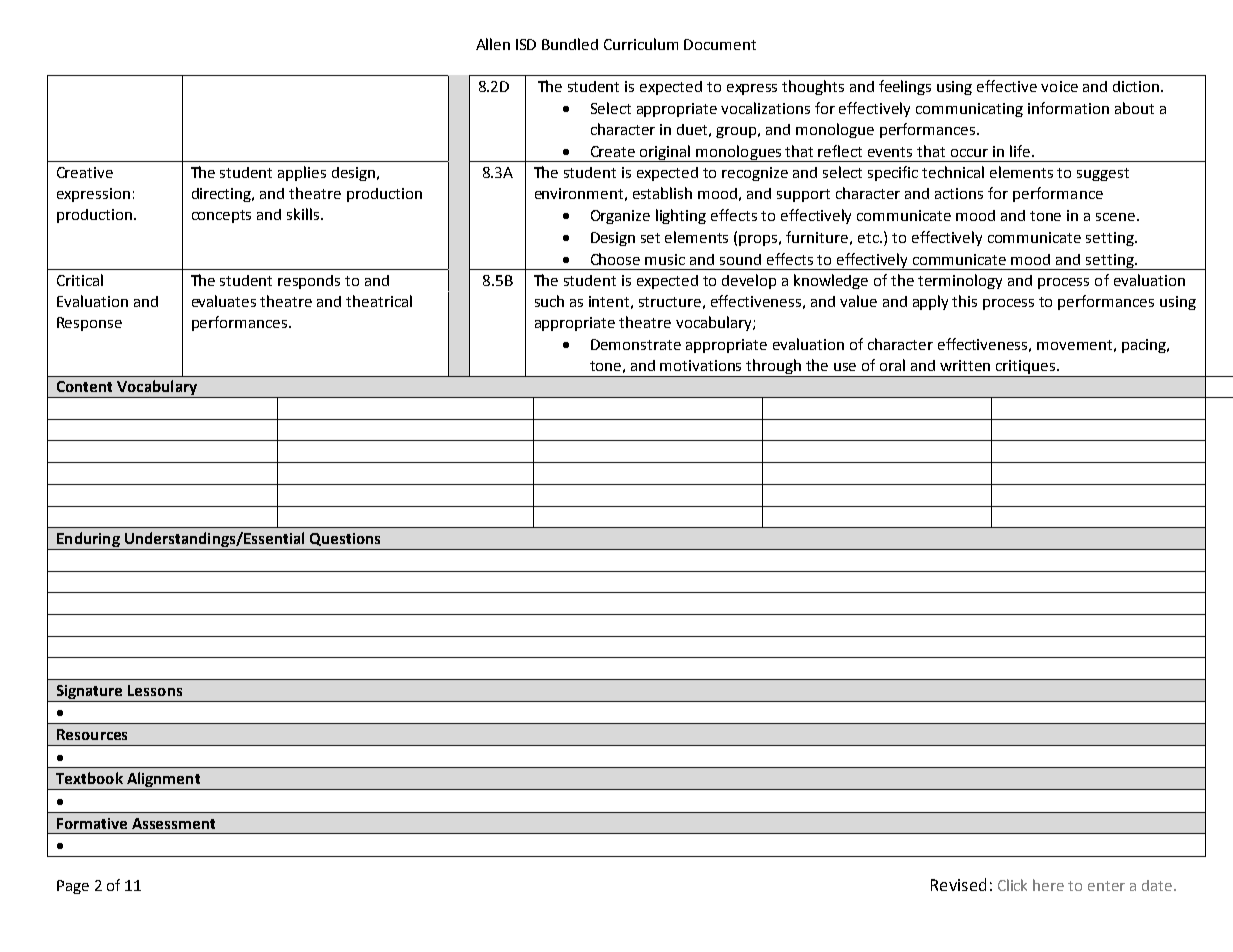 The width and height of the document is (1233, 952). What do you see at coordinates (965, 365) in the document?
I see `written` at bounding box center [965, 365].
